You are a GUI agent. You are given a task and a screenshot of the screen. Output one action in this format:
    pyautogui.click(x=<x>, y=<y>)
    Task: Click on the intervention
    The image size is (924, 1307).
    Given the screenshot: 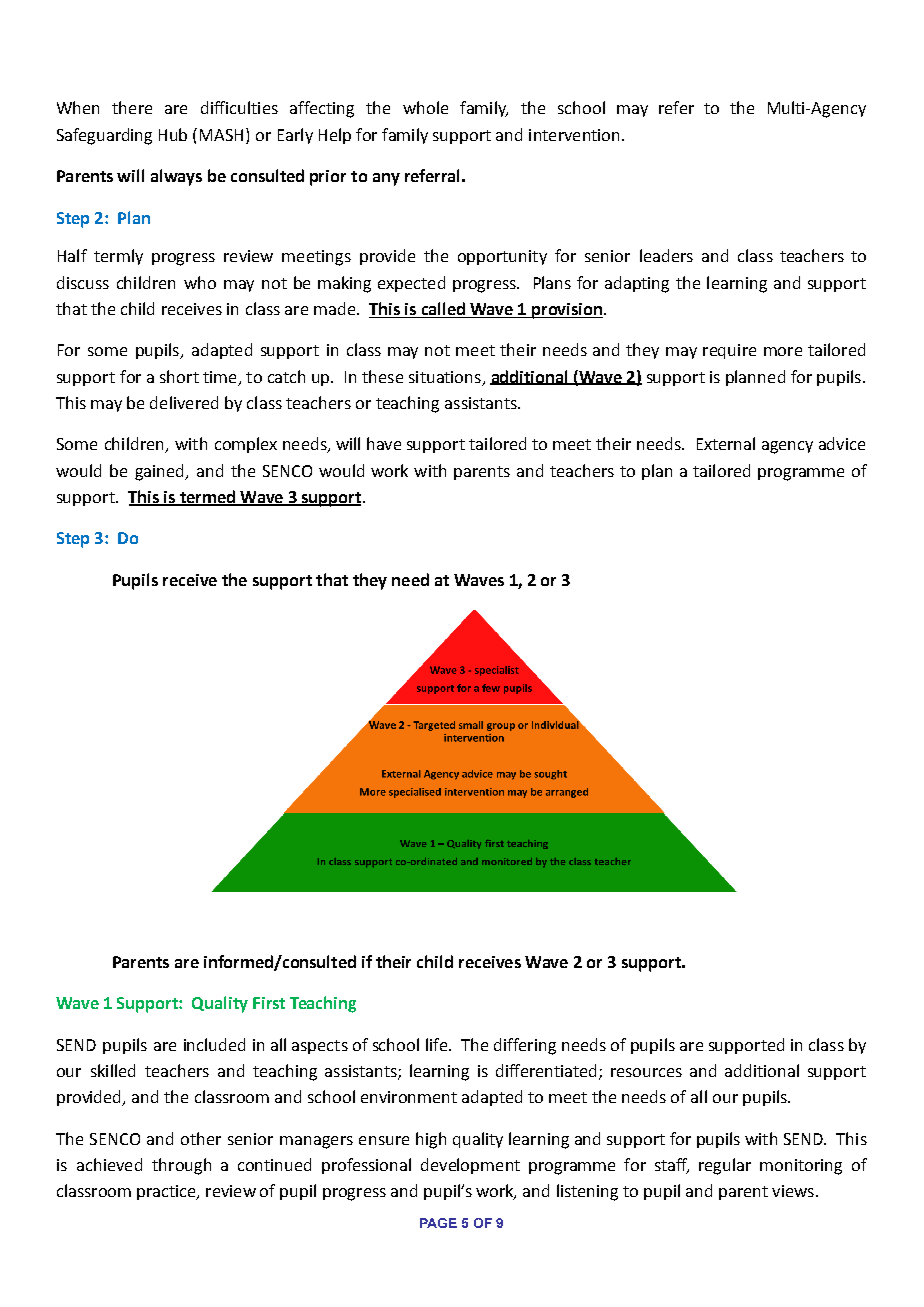 What is the action you would take?
    pyautogui.click(x=576, y=135)
